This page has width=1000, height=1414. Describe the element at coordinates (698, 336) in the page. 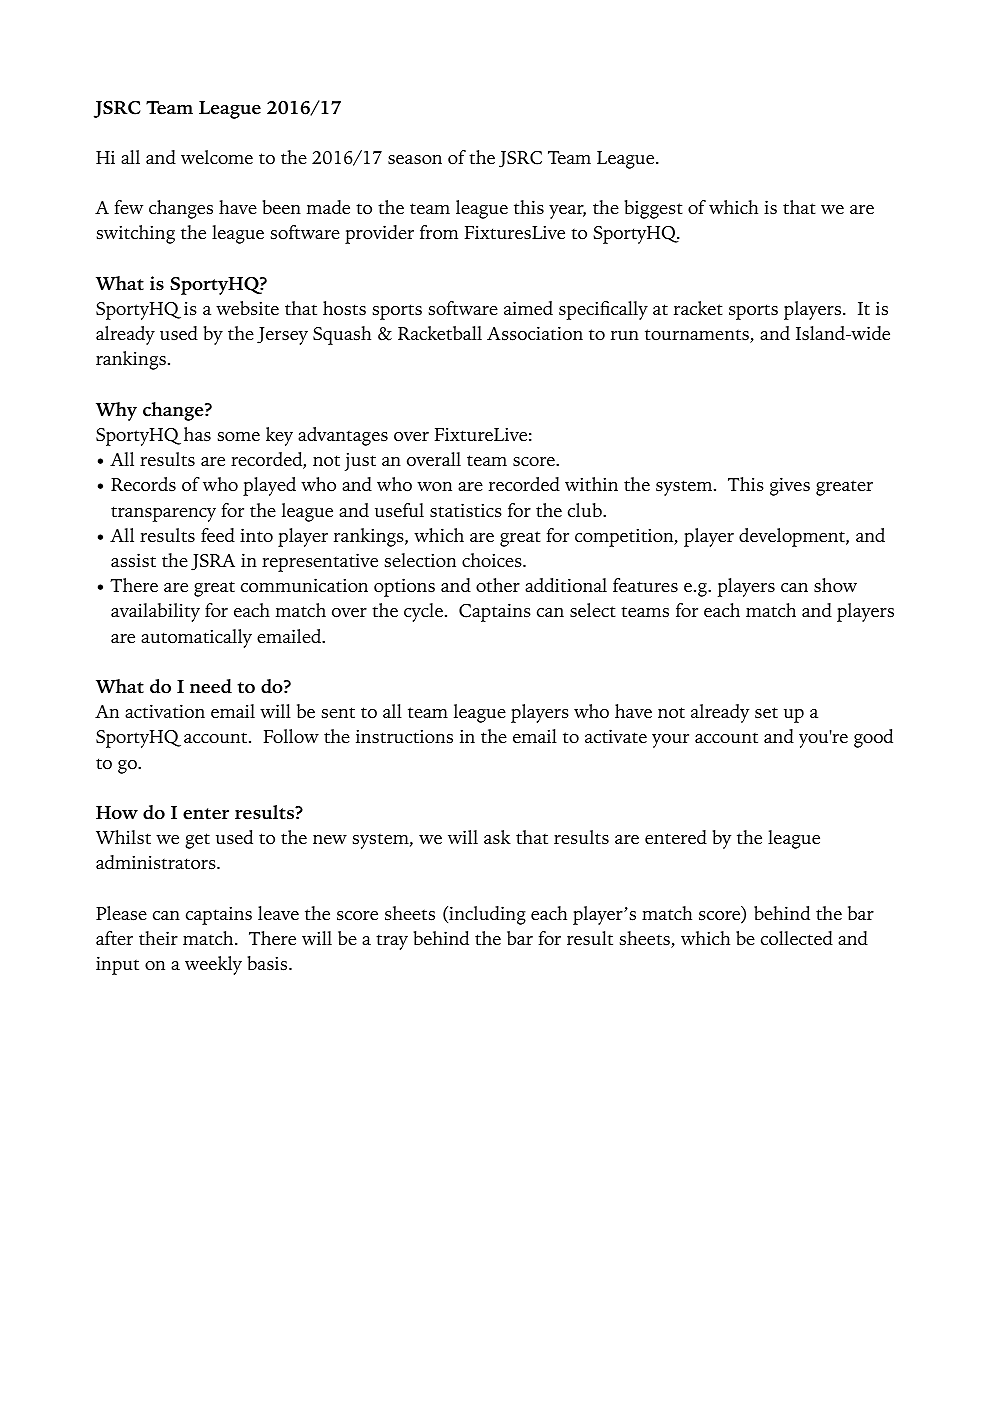

I see `tournaments` at that location.
